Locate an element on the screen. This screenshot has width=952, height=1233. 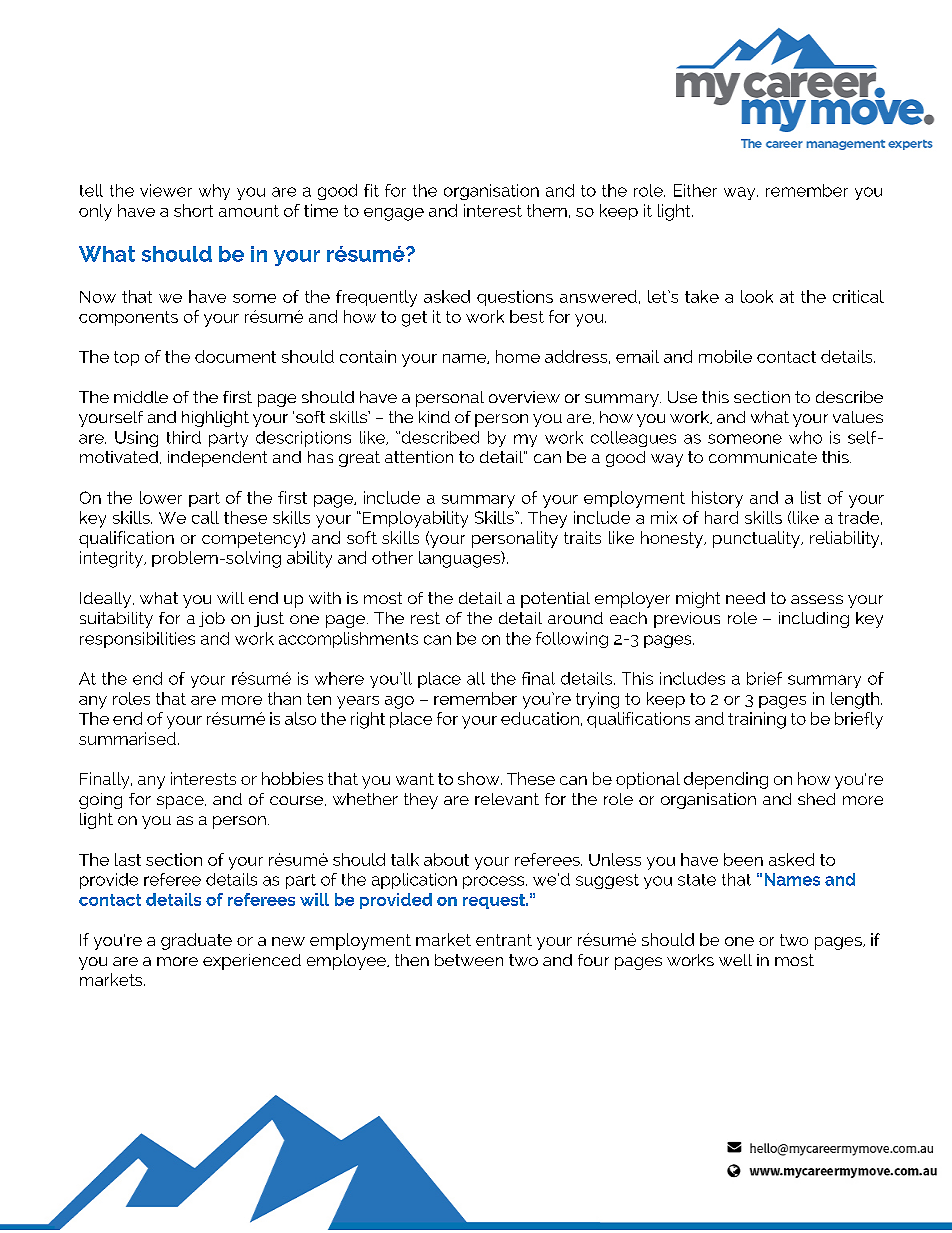
training is located at coordinates (757, 720).
